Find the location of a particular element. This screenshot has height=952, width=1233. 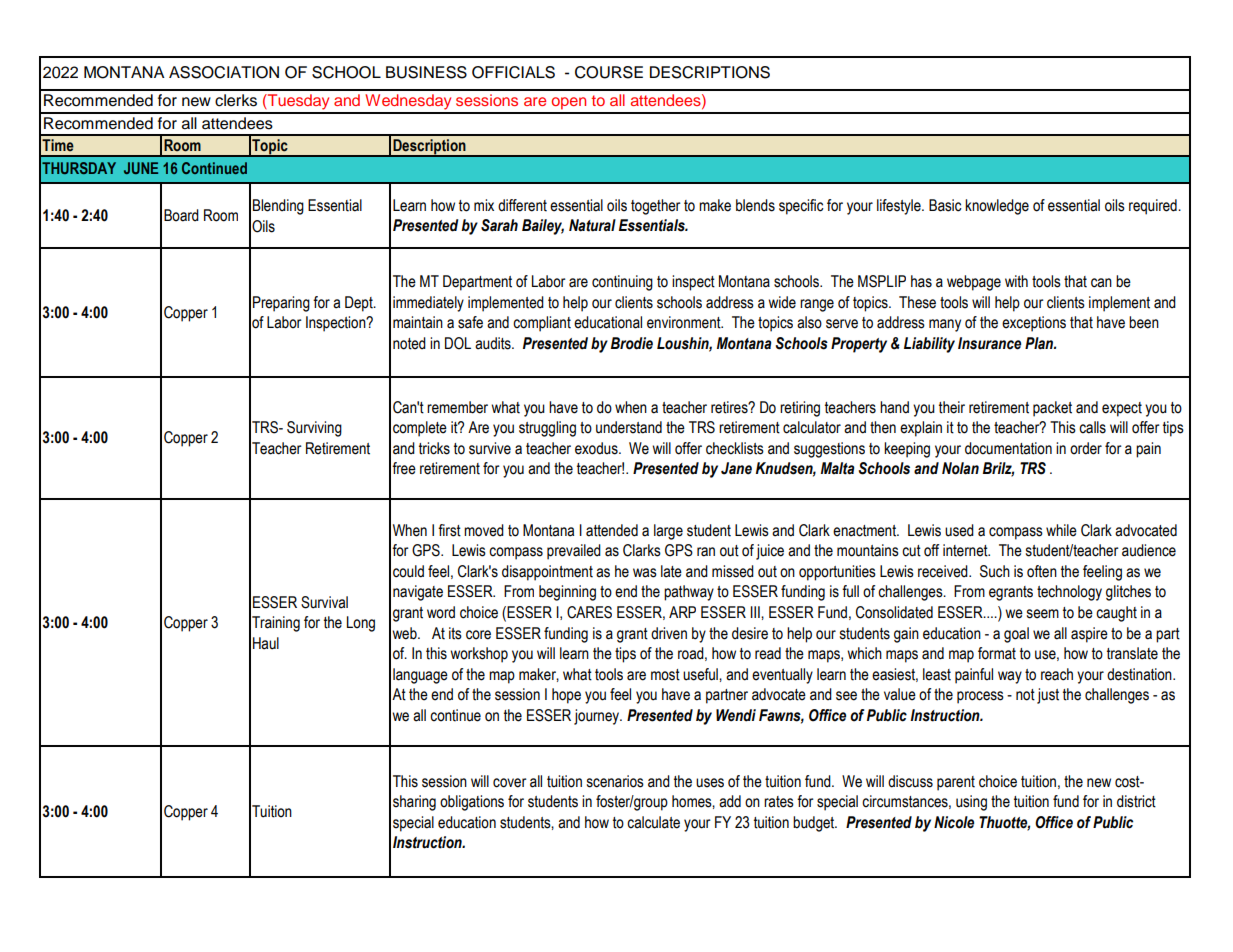

COURSE is located at coordinates (609, 72).
